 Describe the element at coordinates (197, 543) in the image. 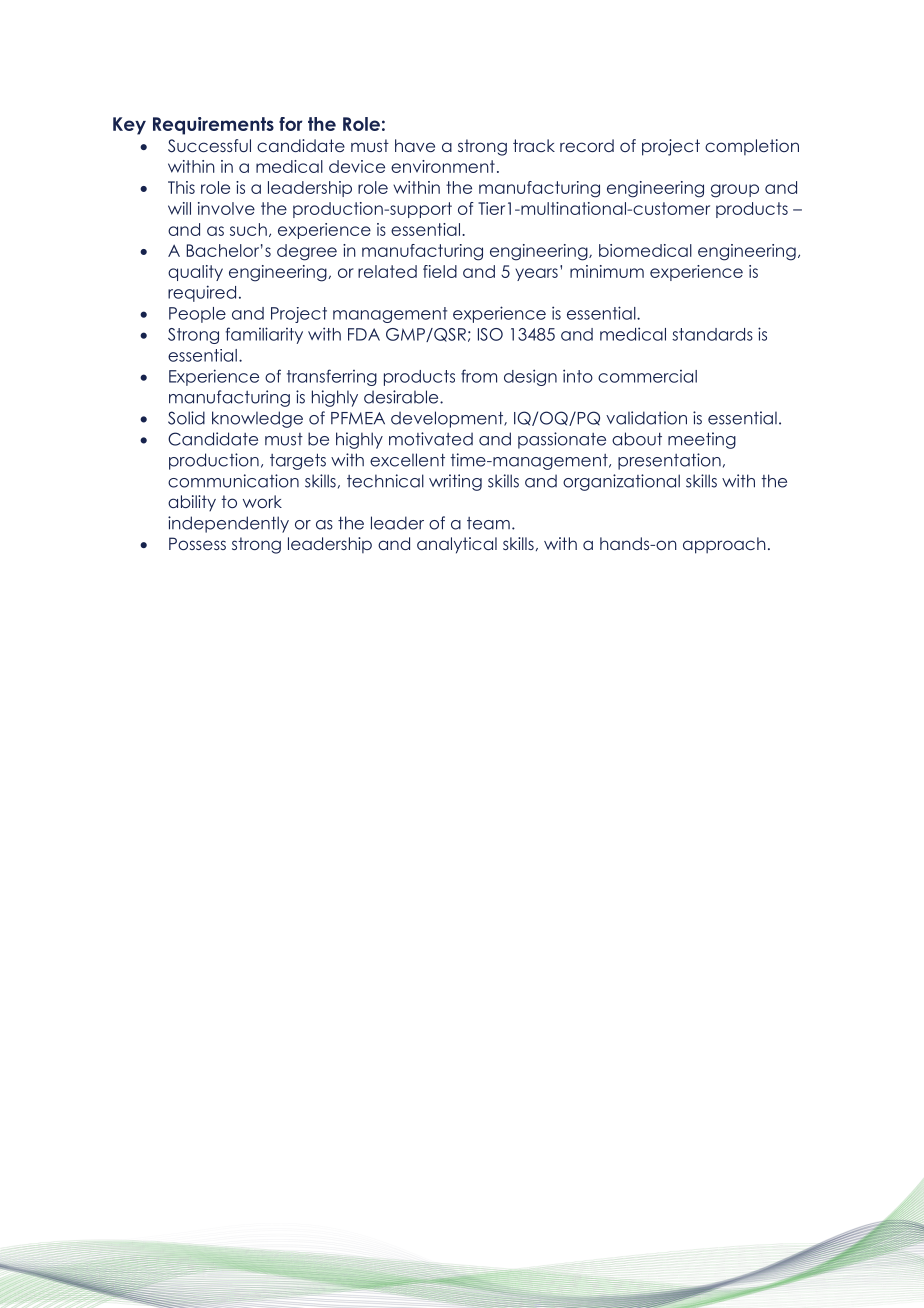

I see `Possess` at that location.
